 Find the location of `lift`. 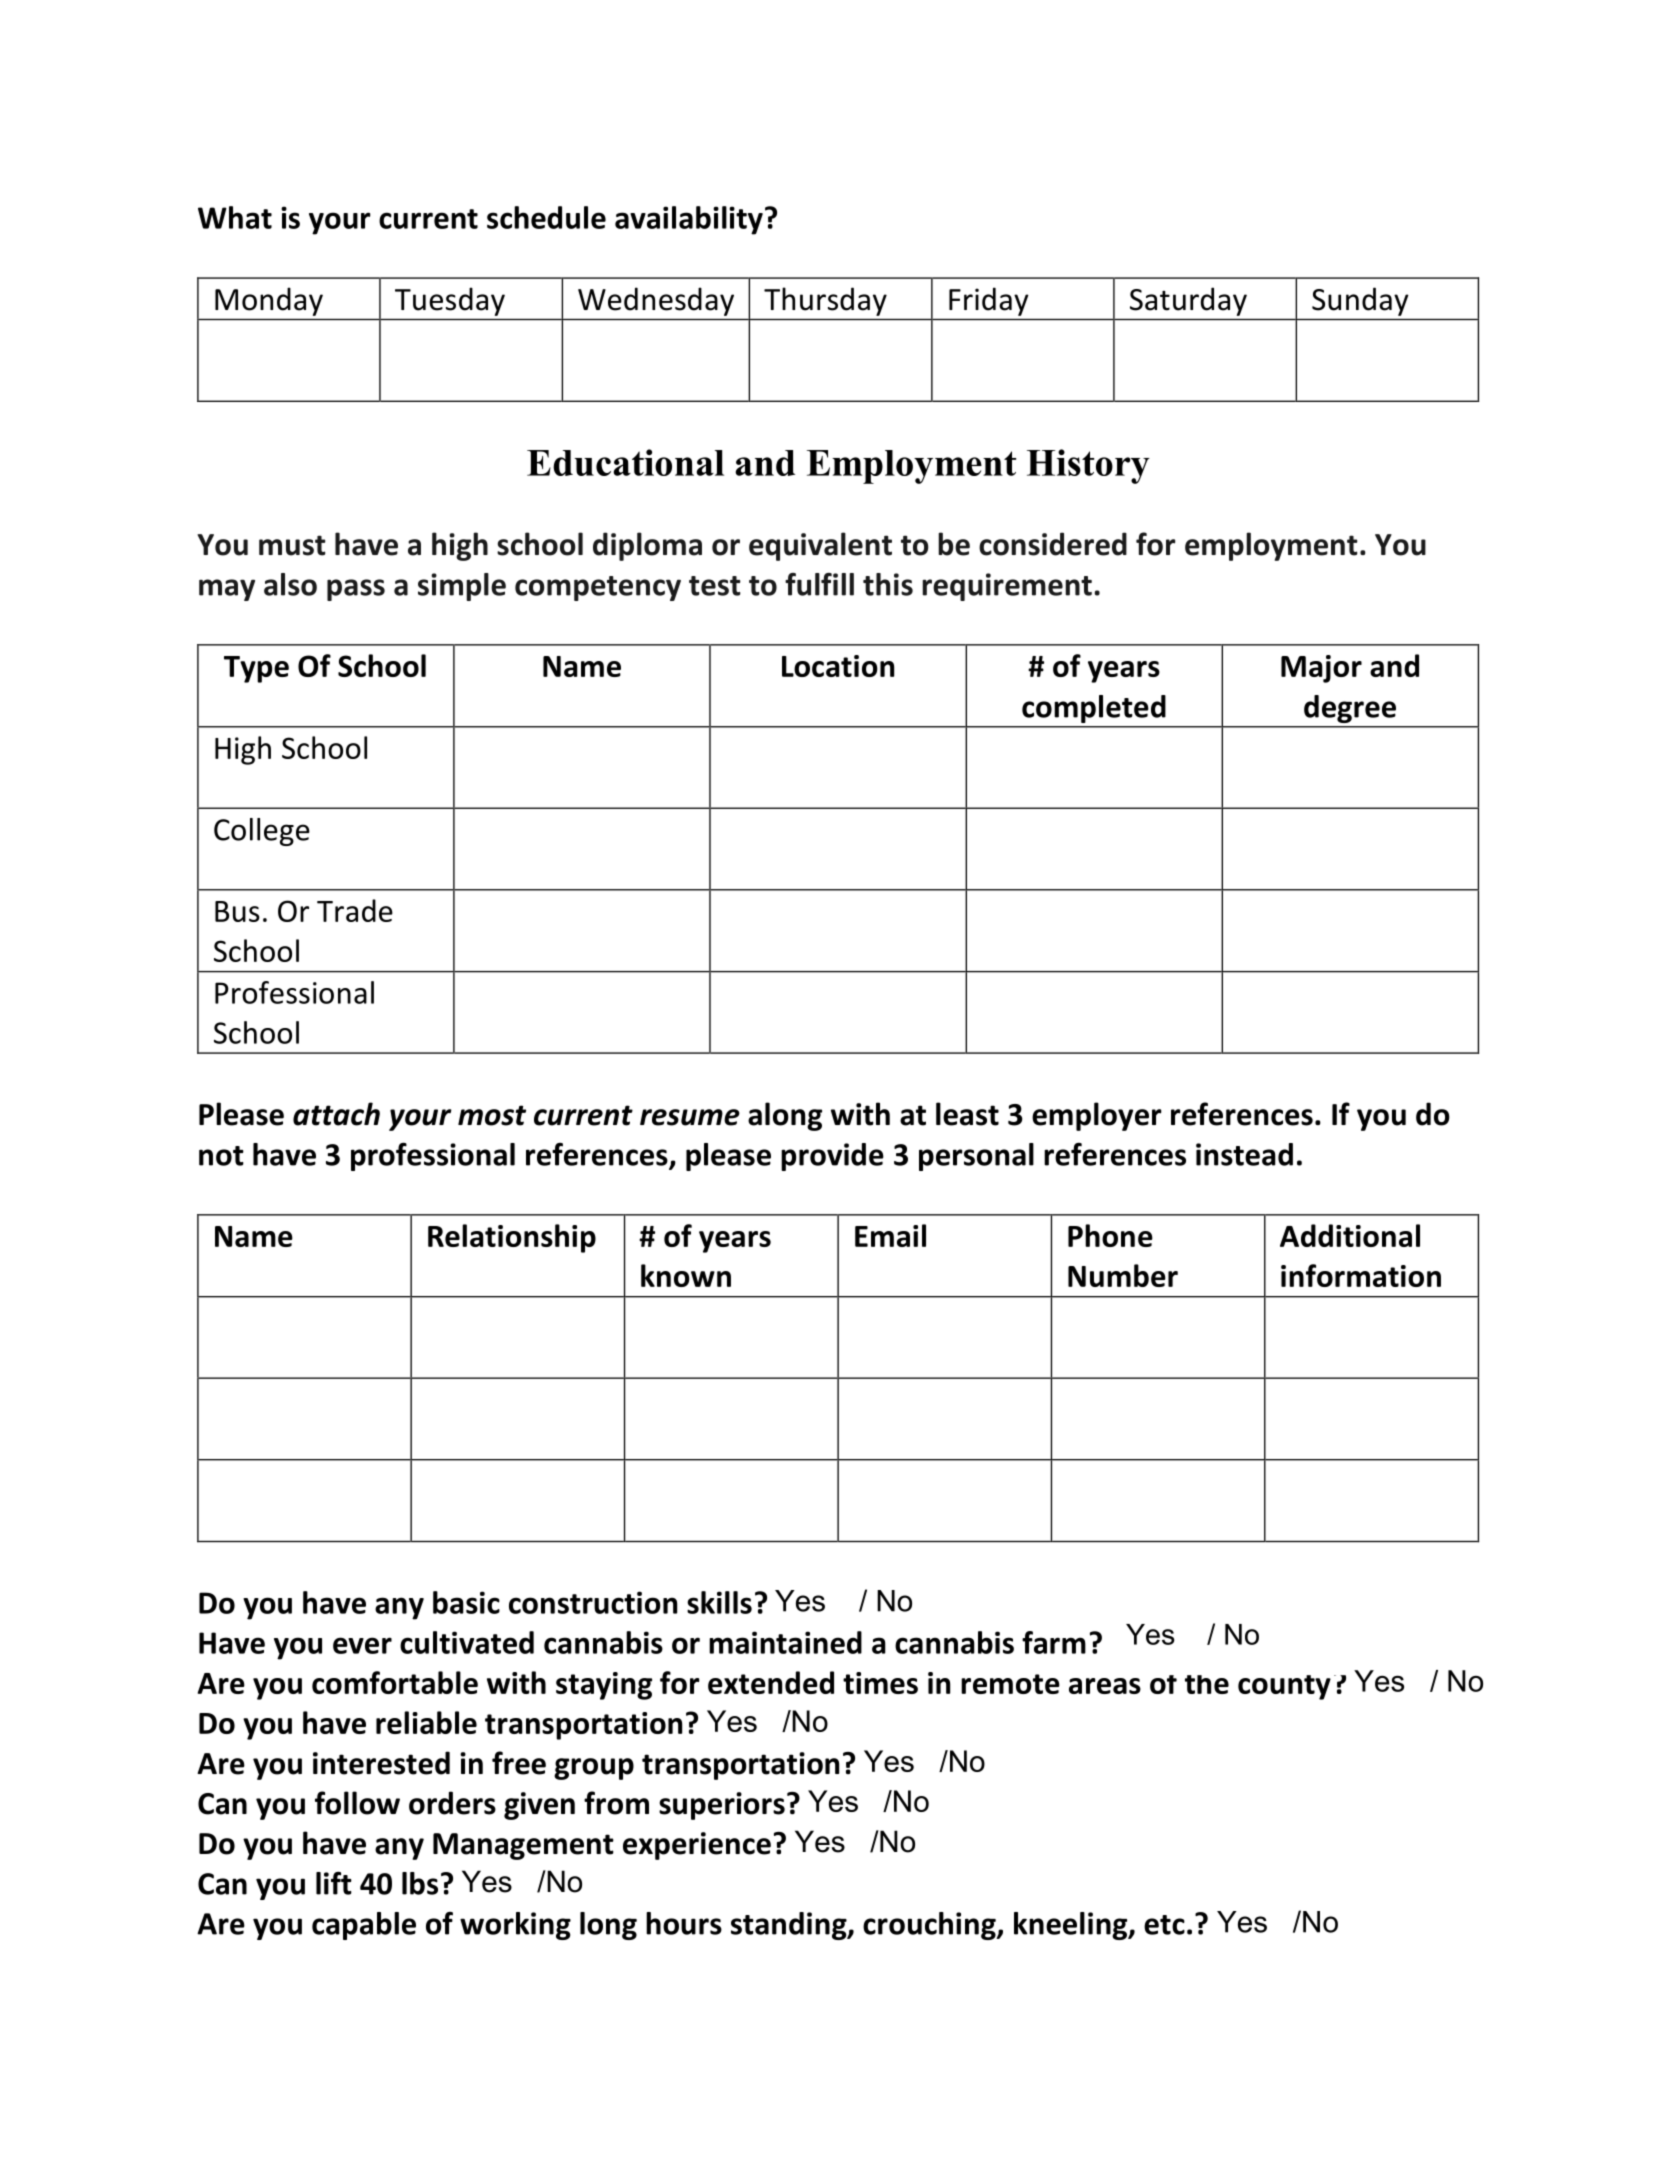

lift is located at coordinates (334, 1883).
